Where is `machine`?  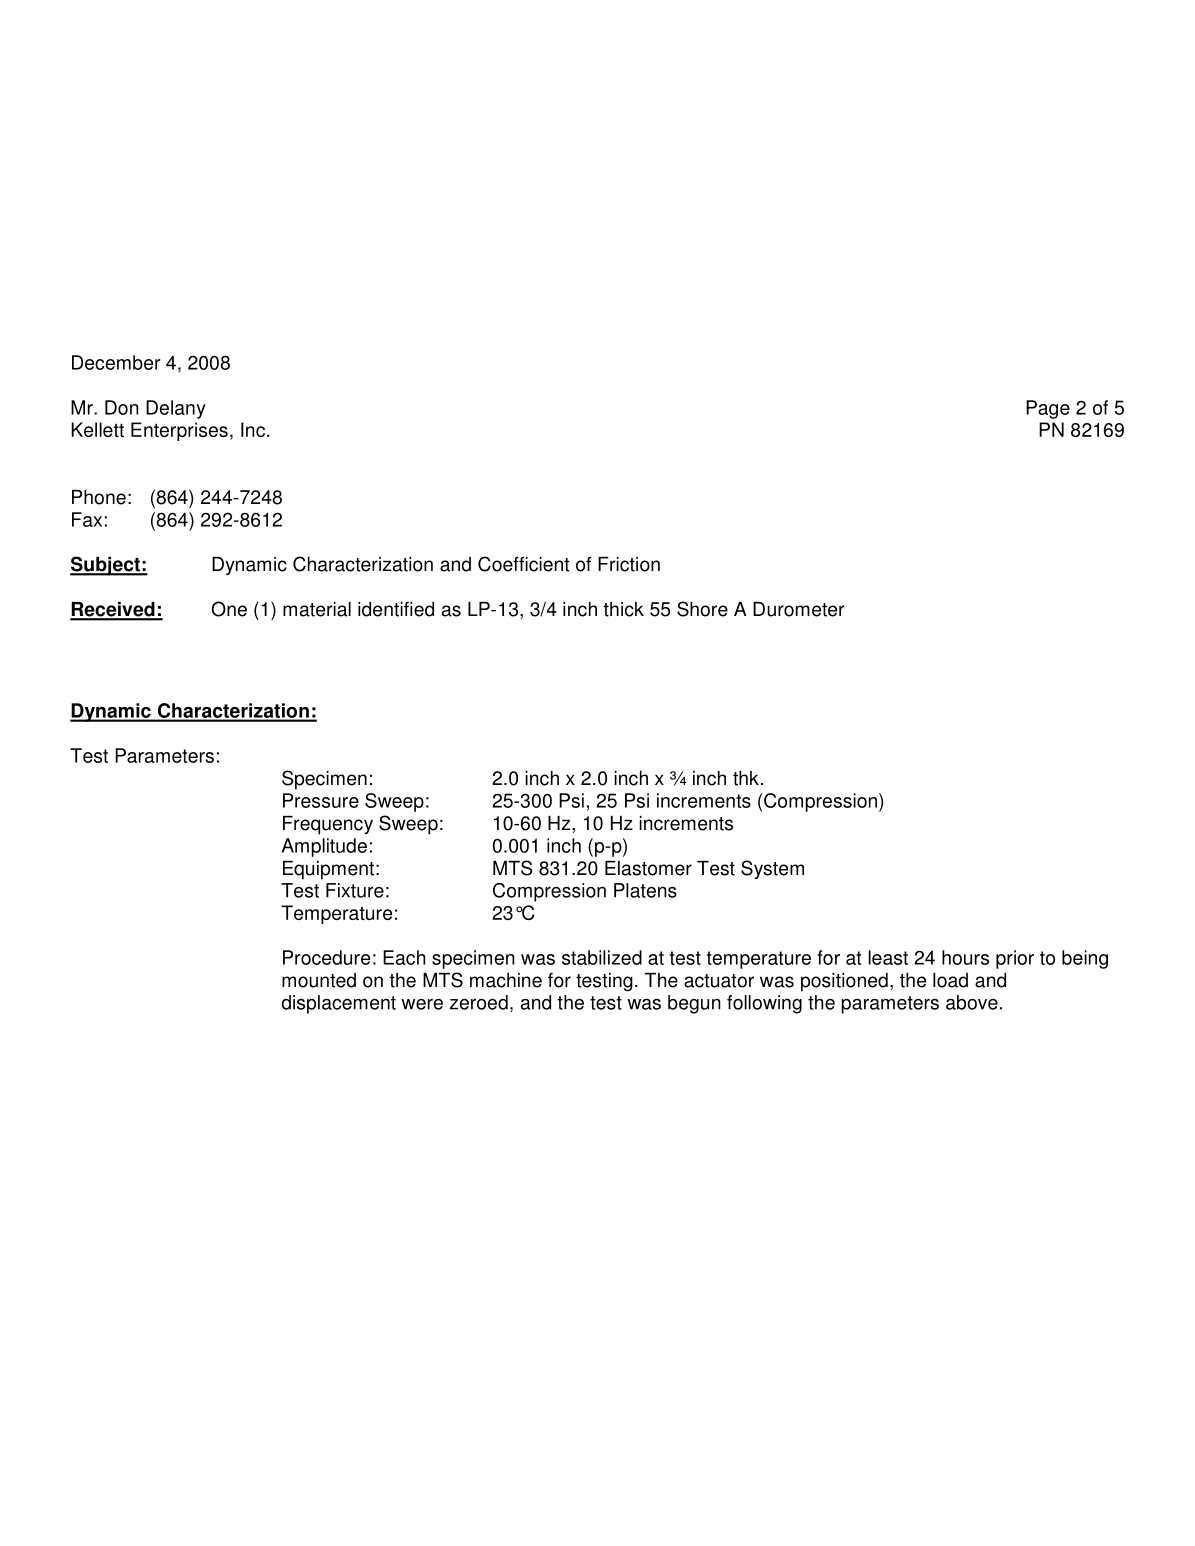 machine is located at coordinates (506, 980).
